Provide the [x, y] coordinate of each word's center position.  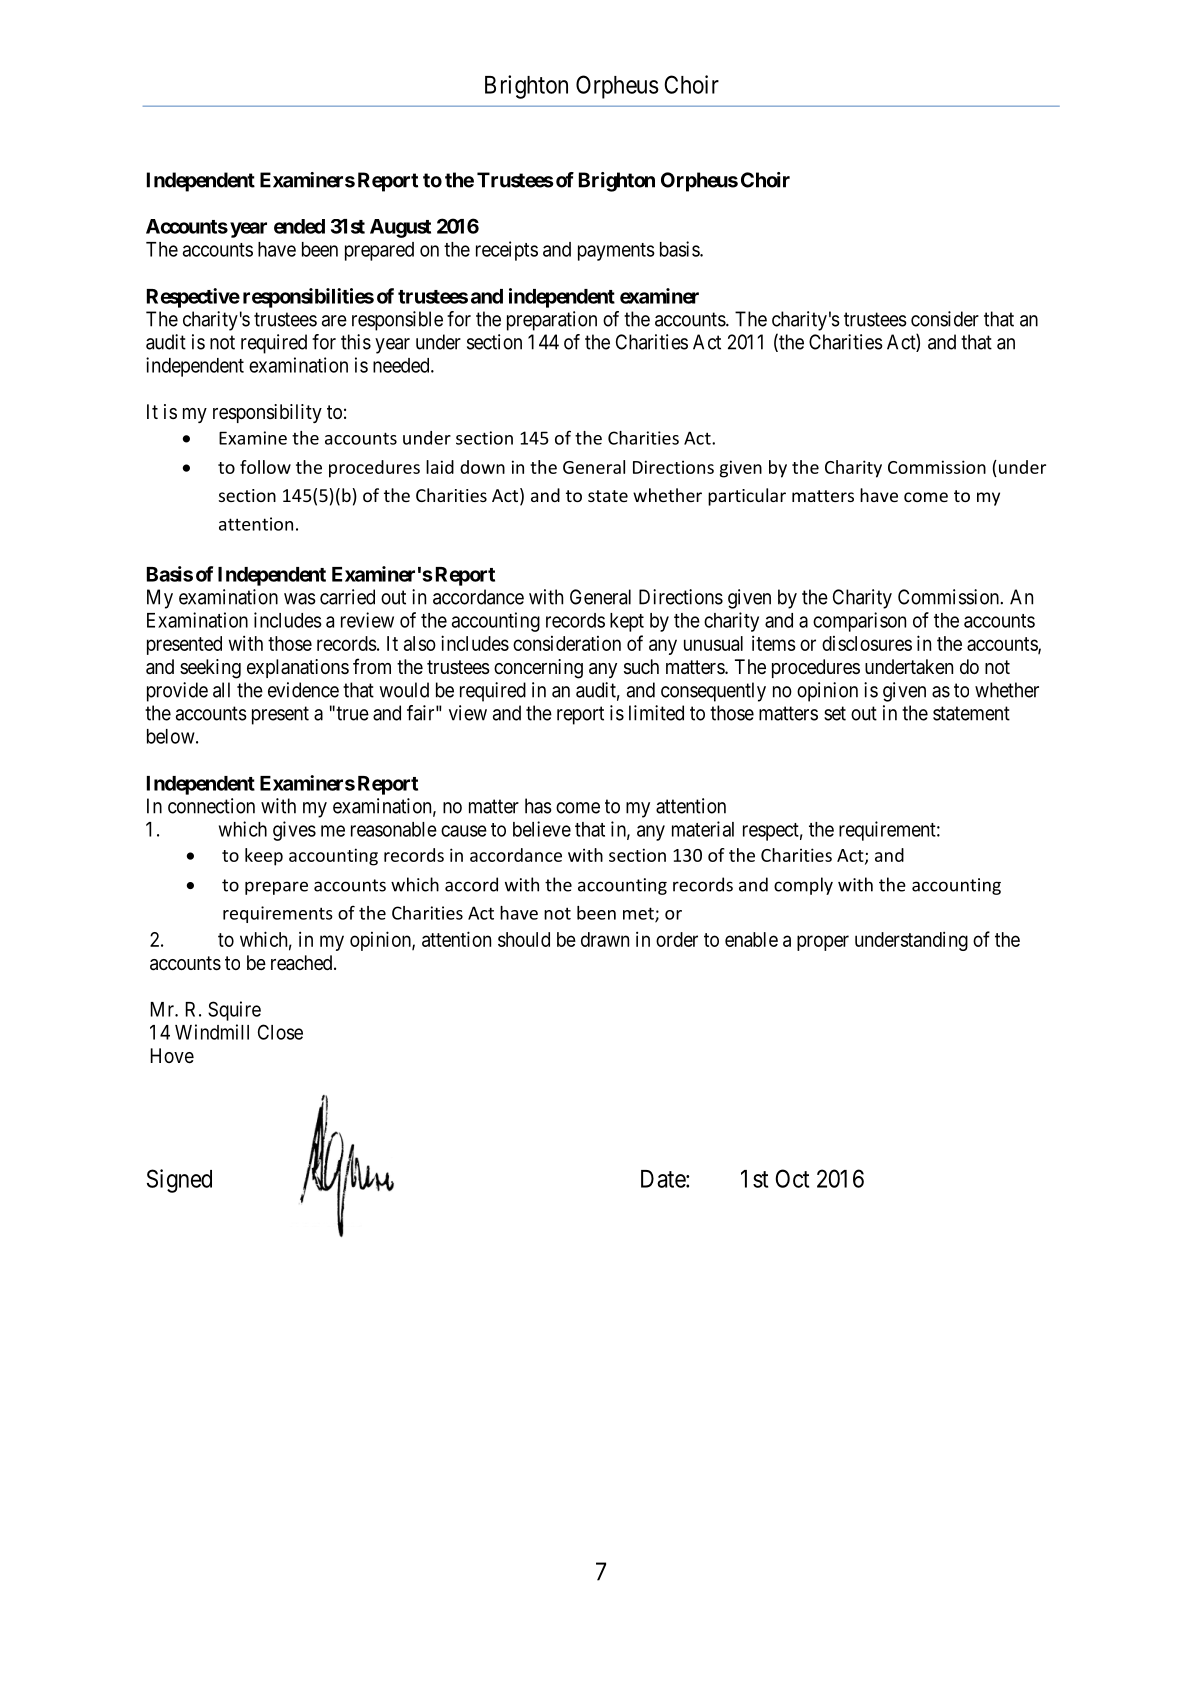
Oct [792, 1178]
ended [299, 226]
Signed [179, 1181]
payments [616, 252]
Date [664, 1179]
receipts [507, 251]
